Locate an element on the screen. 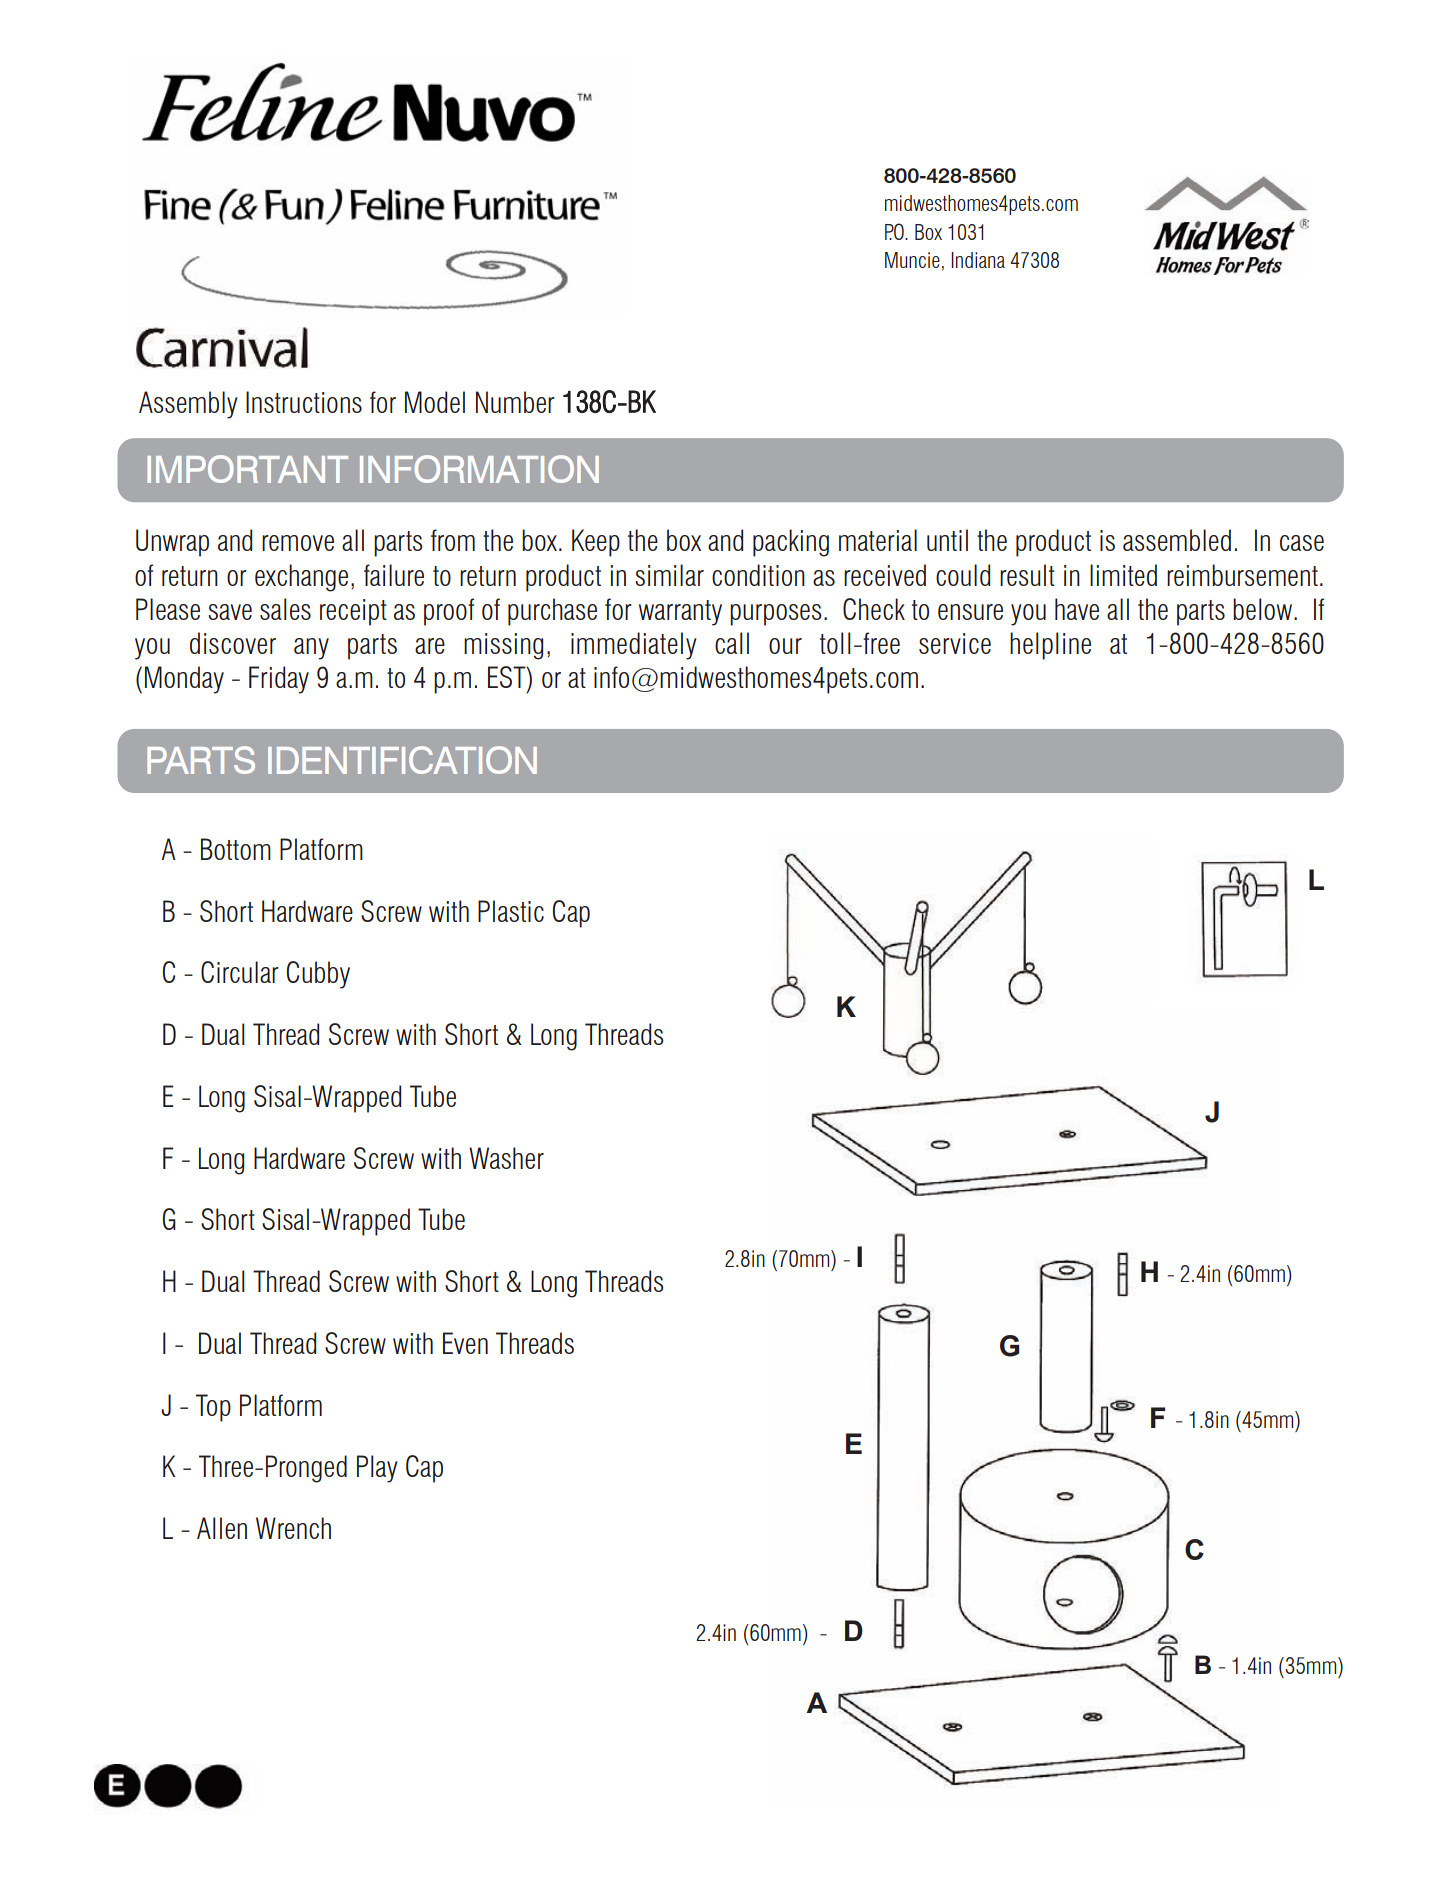 This screenshot has width=1453, height=1881. Friday is located at coordinates (279, 680).
